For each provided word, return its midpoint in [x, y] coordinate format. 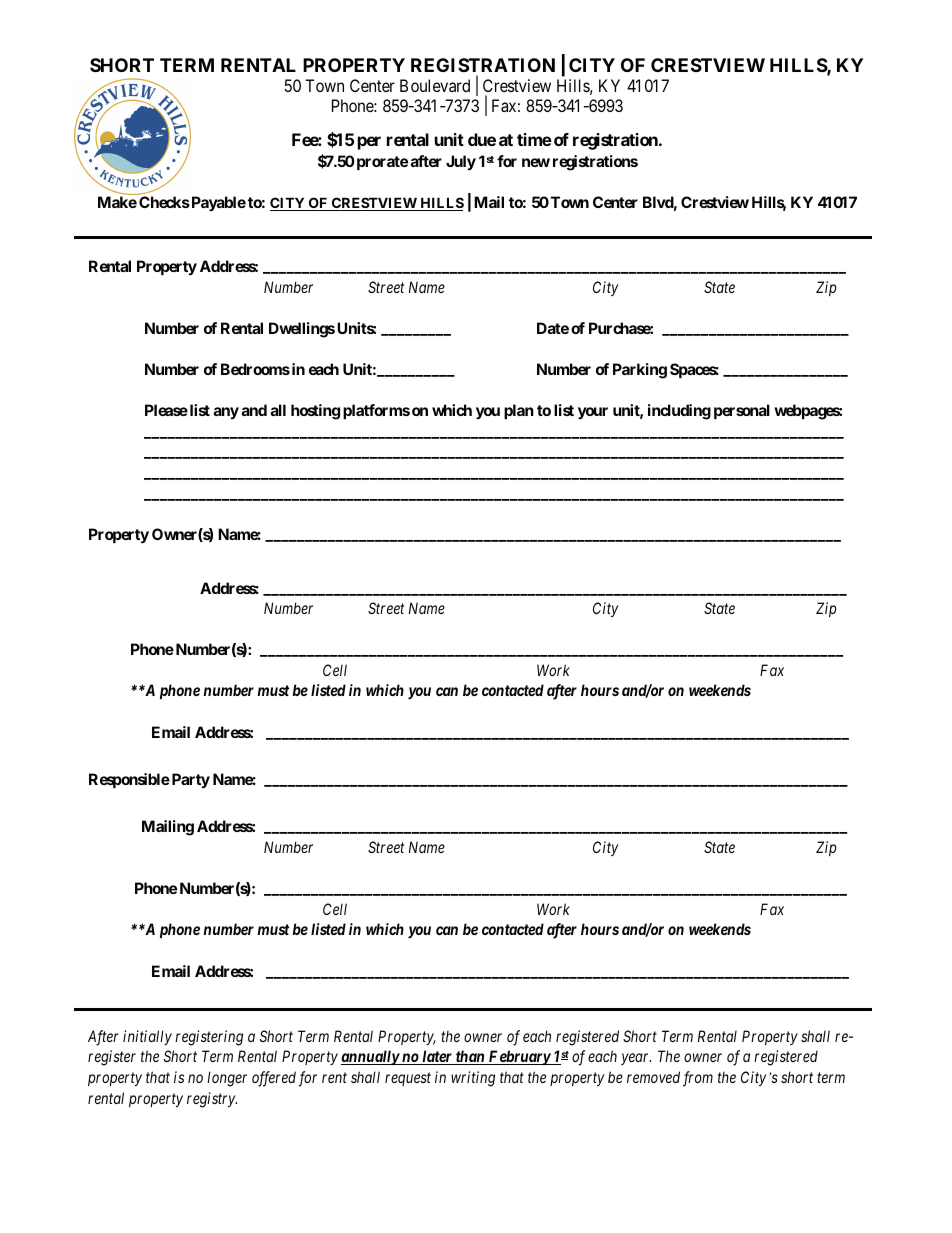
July [461, 162]
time [534, 139]
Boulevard [435, 85]
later [437, 1057]
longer [227, 1079]
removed [653, 1077]
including [679, 412]
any [226, 413]
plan [519, 411]
